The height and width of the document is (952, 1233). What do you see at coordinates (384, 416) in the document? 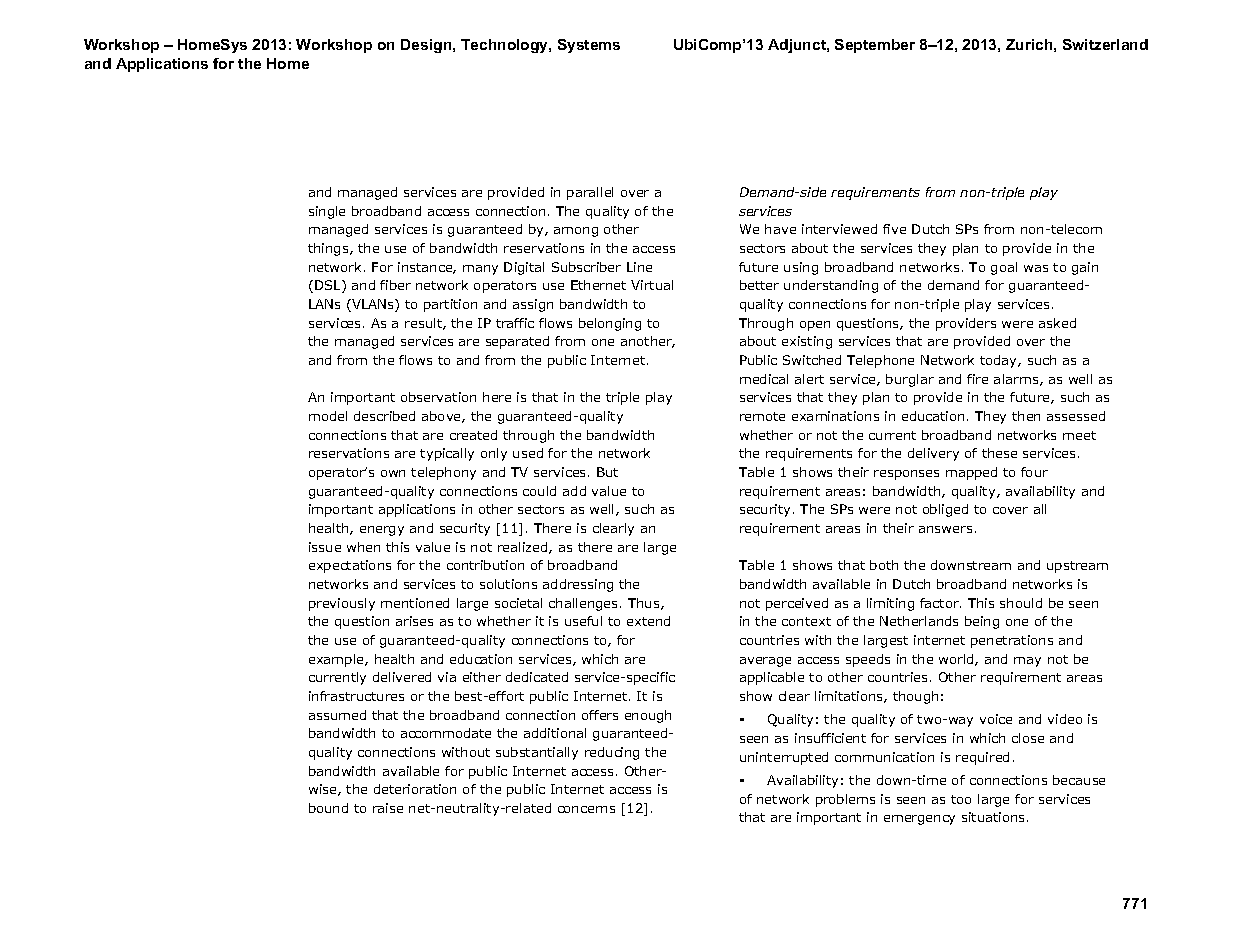
I see `described` at bounding box center [384, 416].
